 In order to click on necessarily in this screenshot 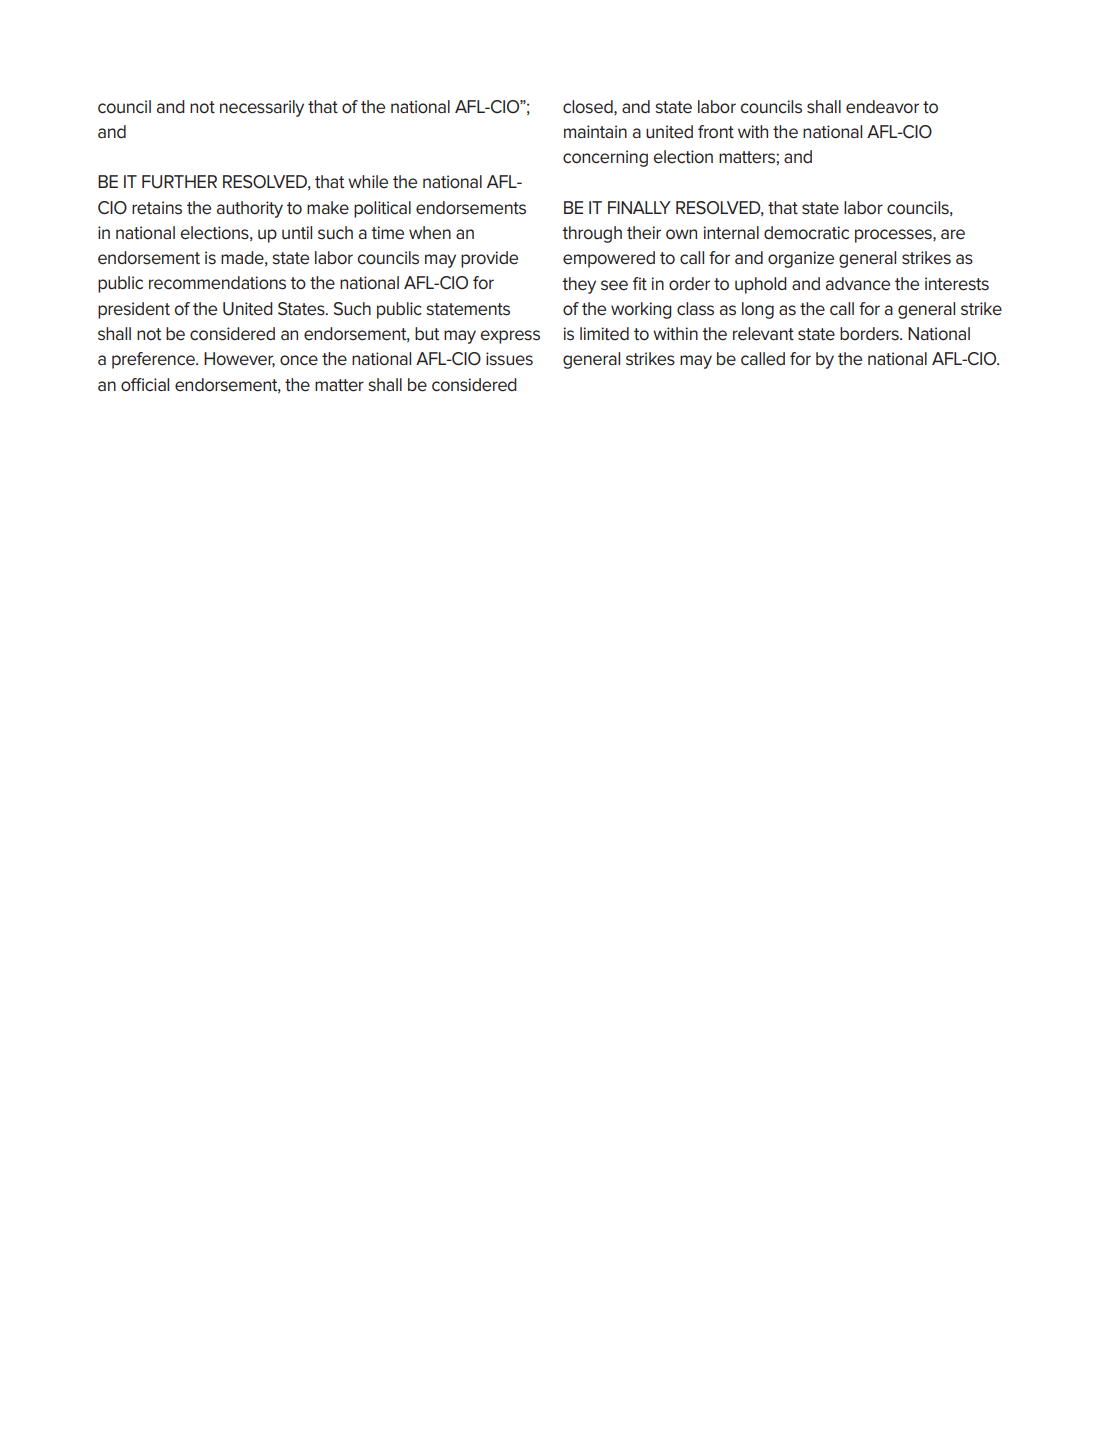, I will do `click(262, 108)`.
